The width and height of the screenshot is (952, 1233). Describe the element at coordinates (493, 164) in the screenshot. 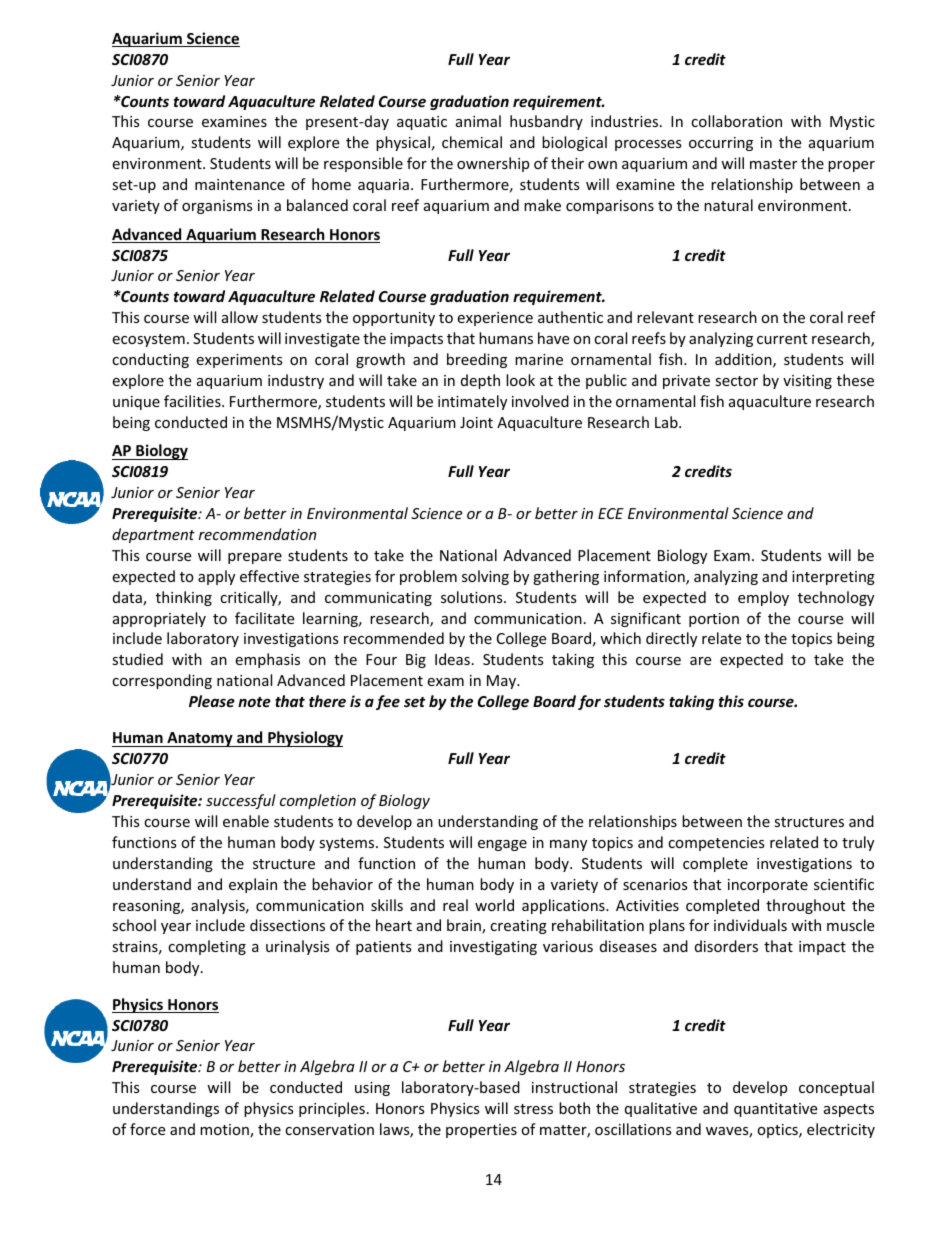

I see `ownership` at that location.
